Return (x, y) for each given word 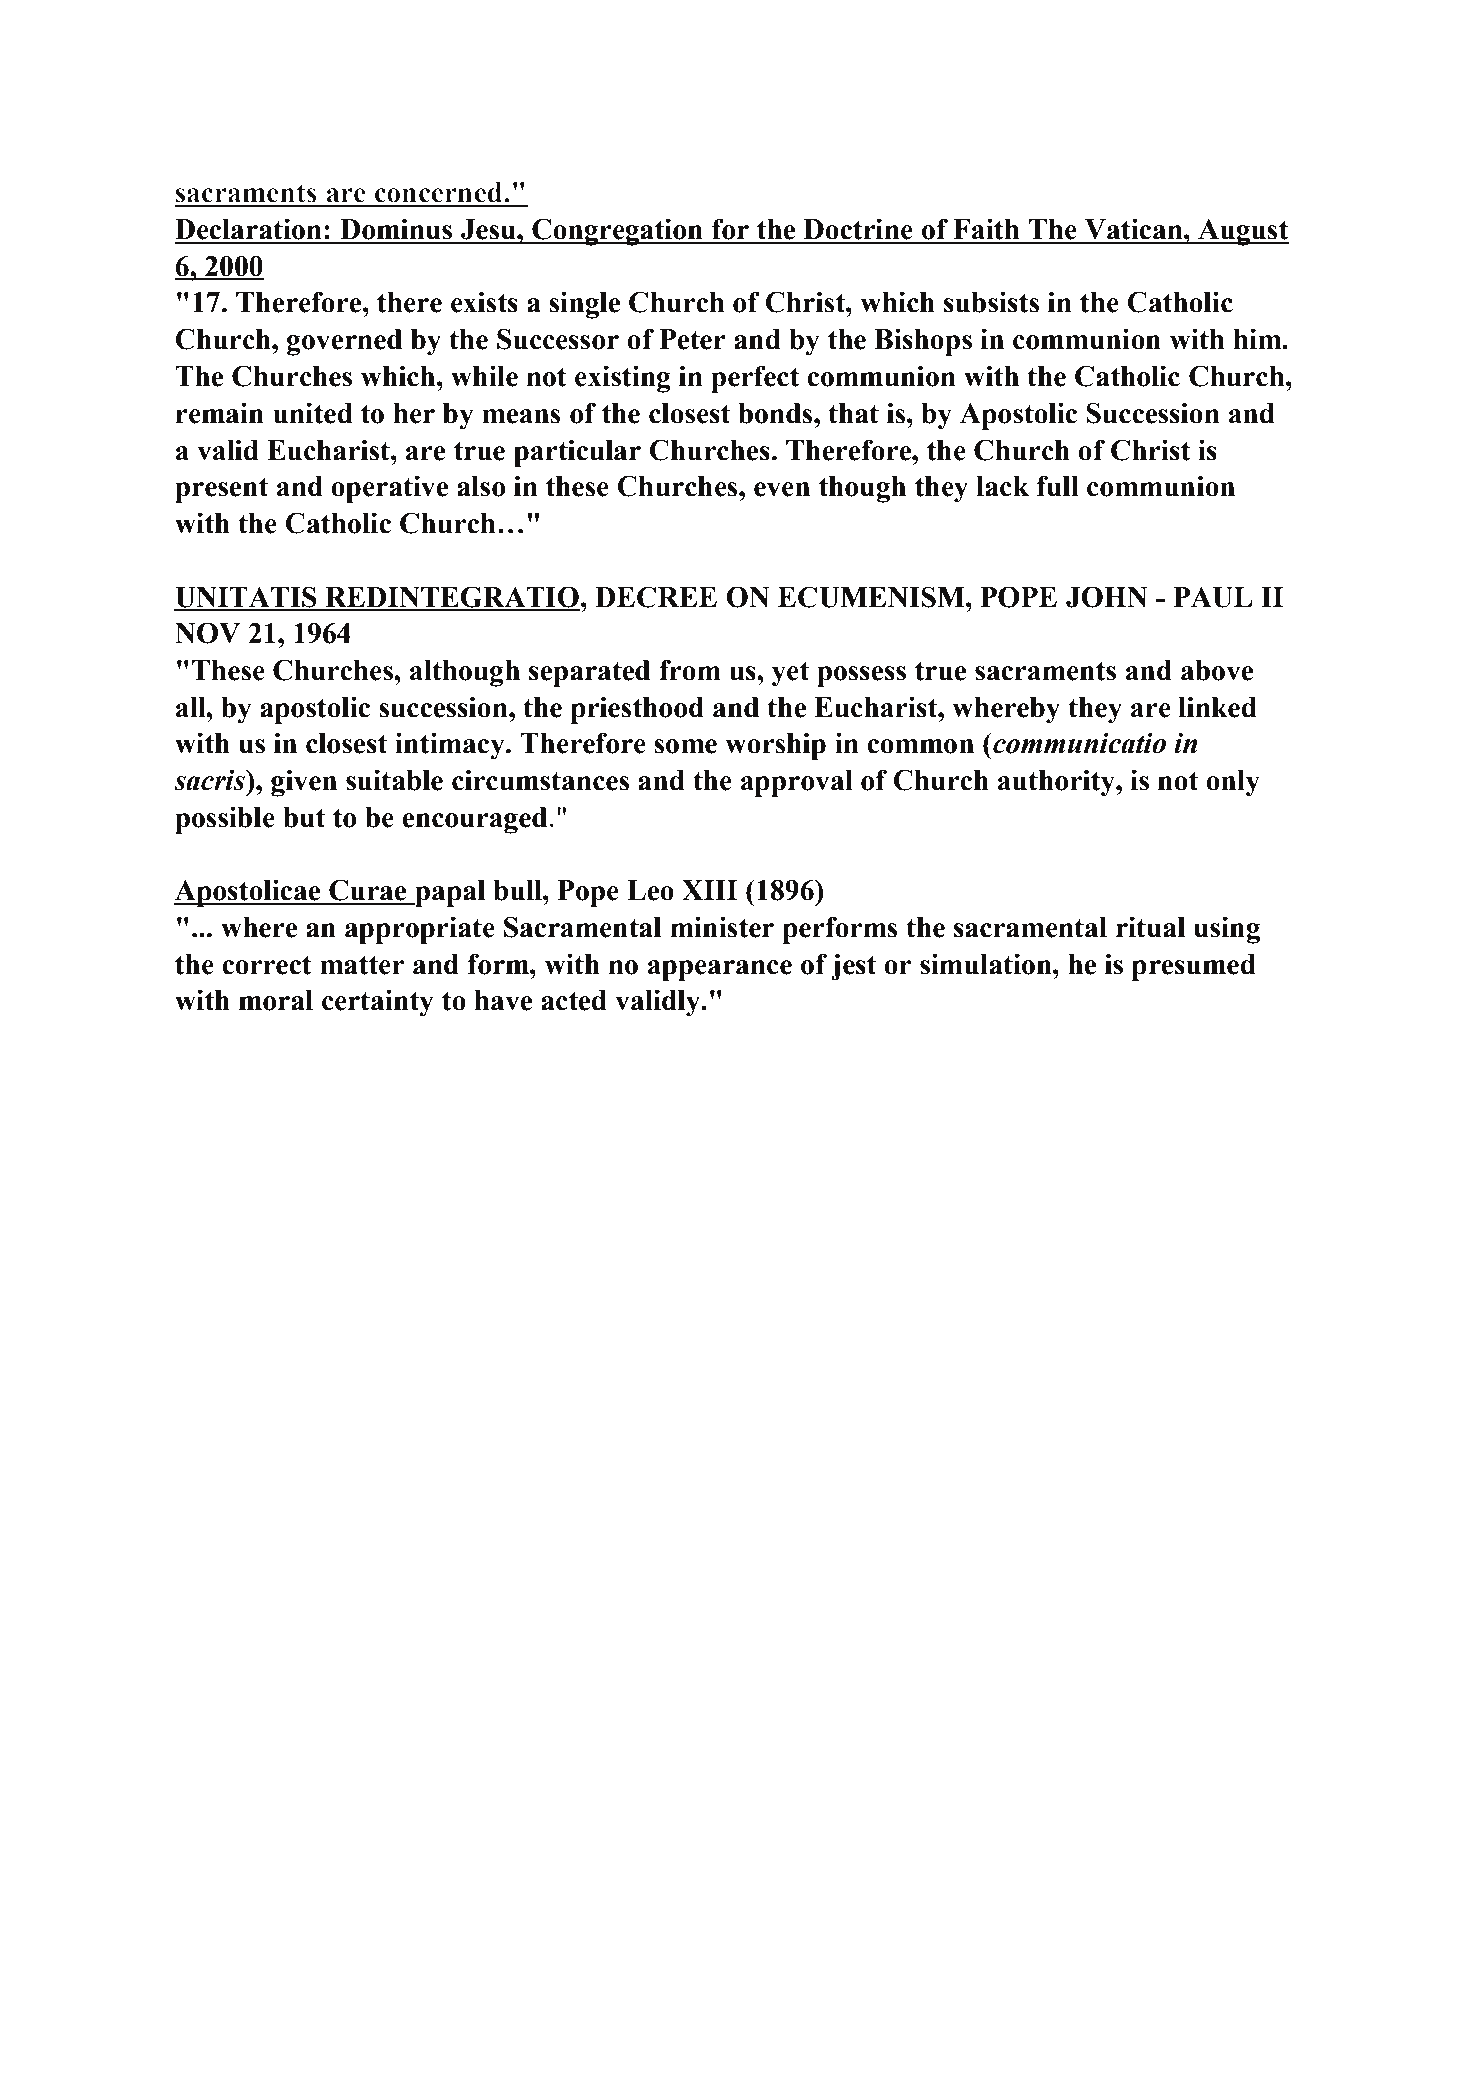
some (685, 746)
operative (389, 489)
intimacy (451, 746)
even (782, 489)
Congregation (617, 232)
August (1242, 232)
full (1058, 486)
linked (1217, 707)
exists (484, 302)
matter (362, 965)
